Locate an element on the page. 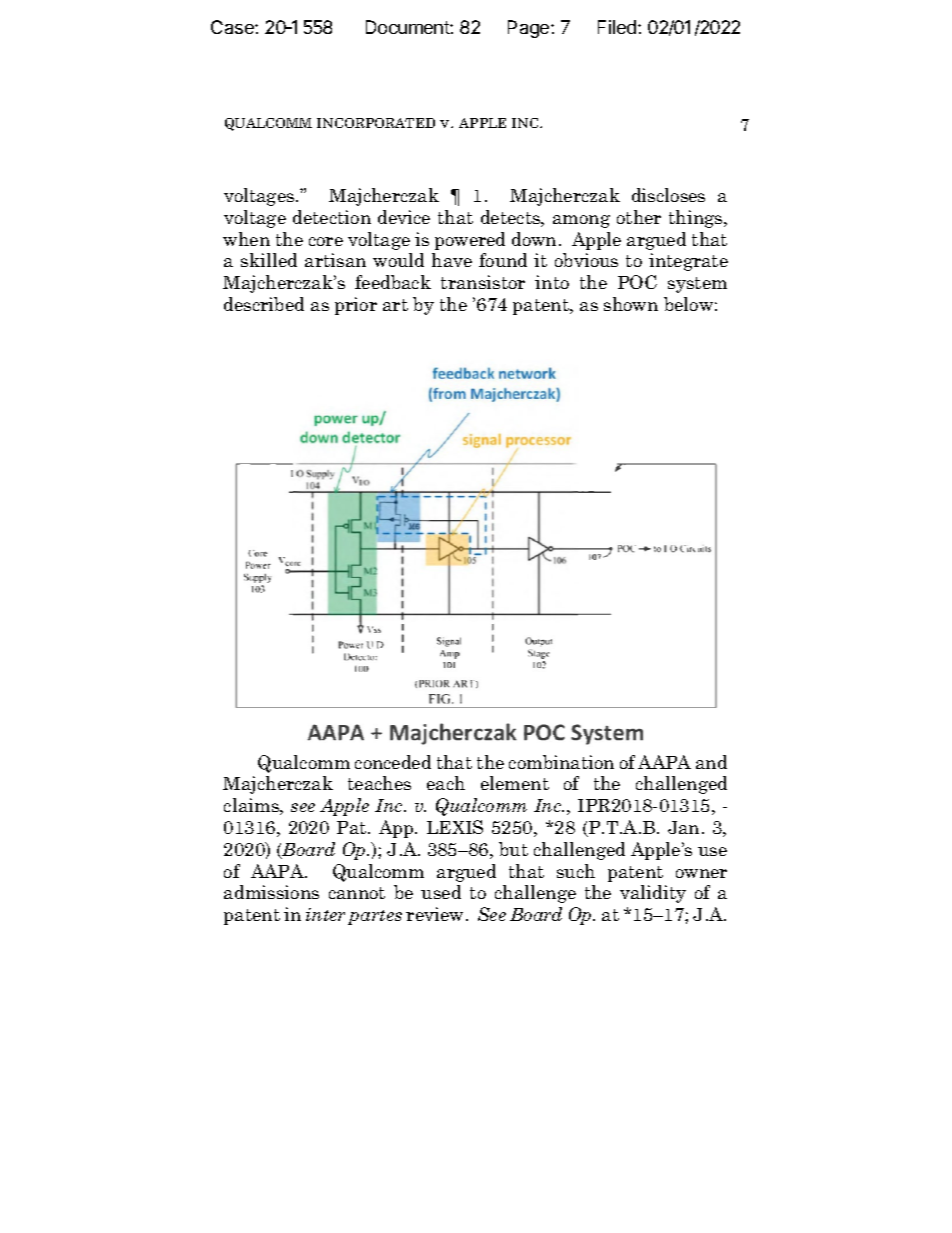 This image has width=952, height=1233. and is located at coordinates (711, 762).
